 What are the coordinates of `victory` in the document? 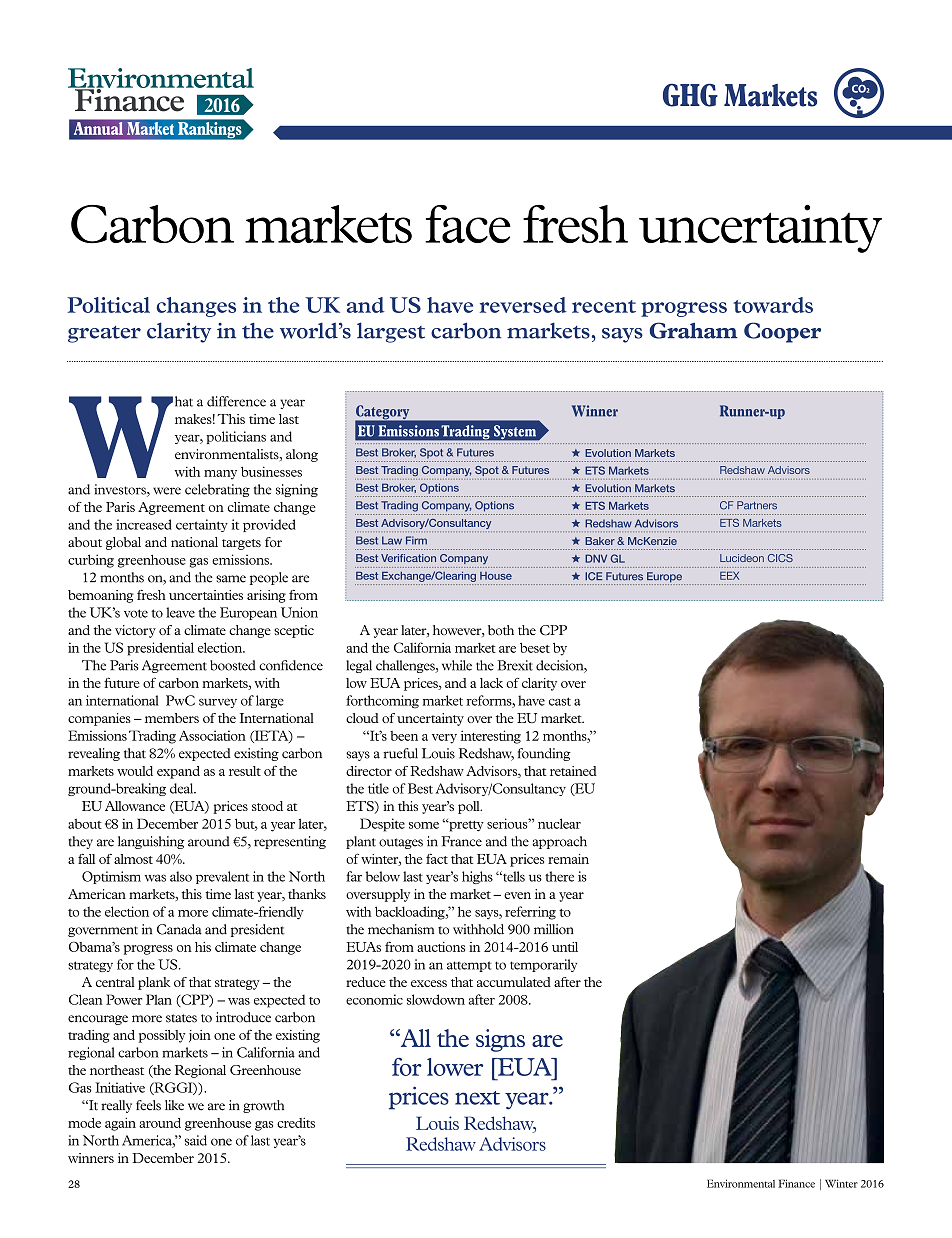 It's located at (135, 631).
